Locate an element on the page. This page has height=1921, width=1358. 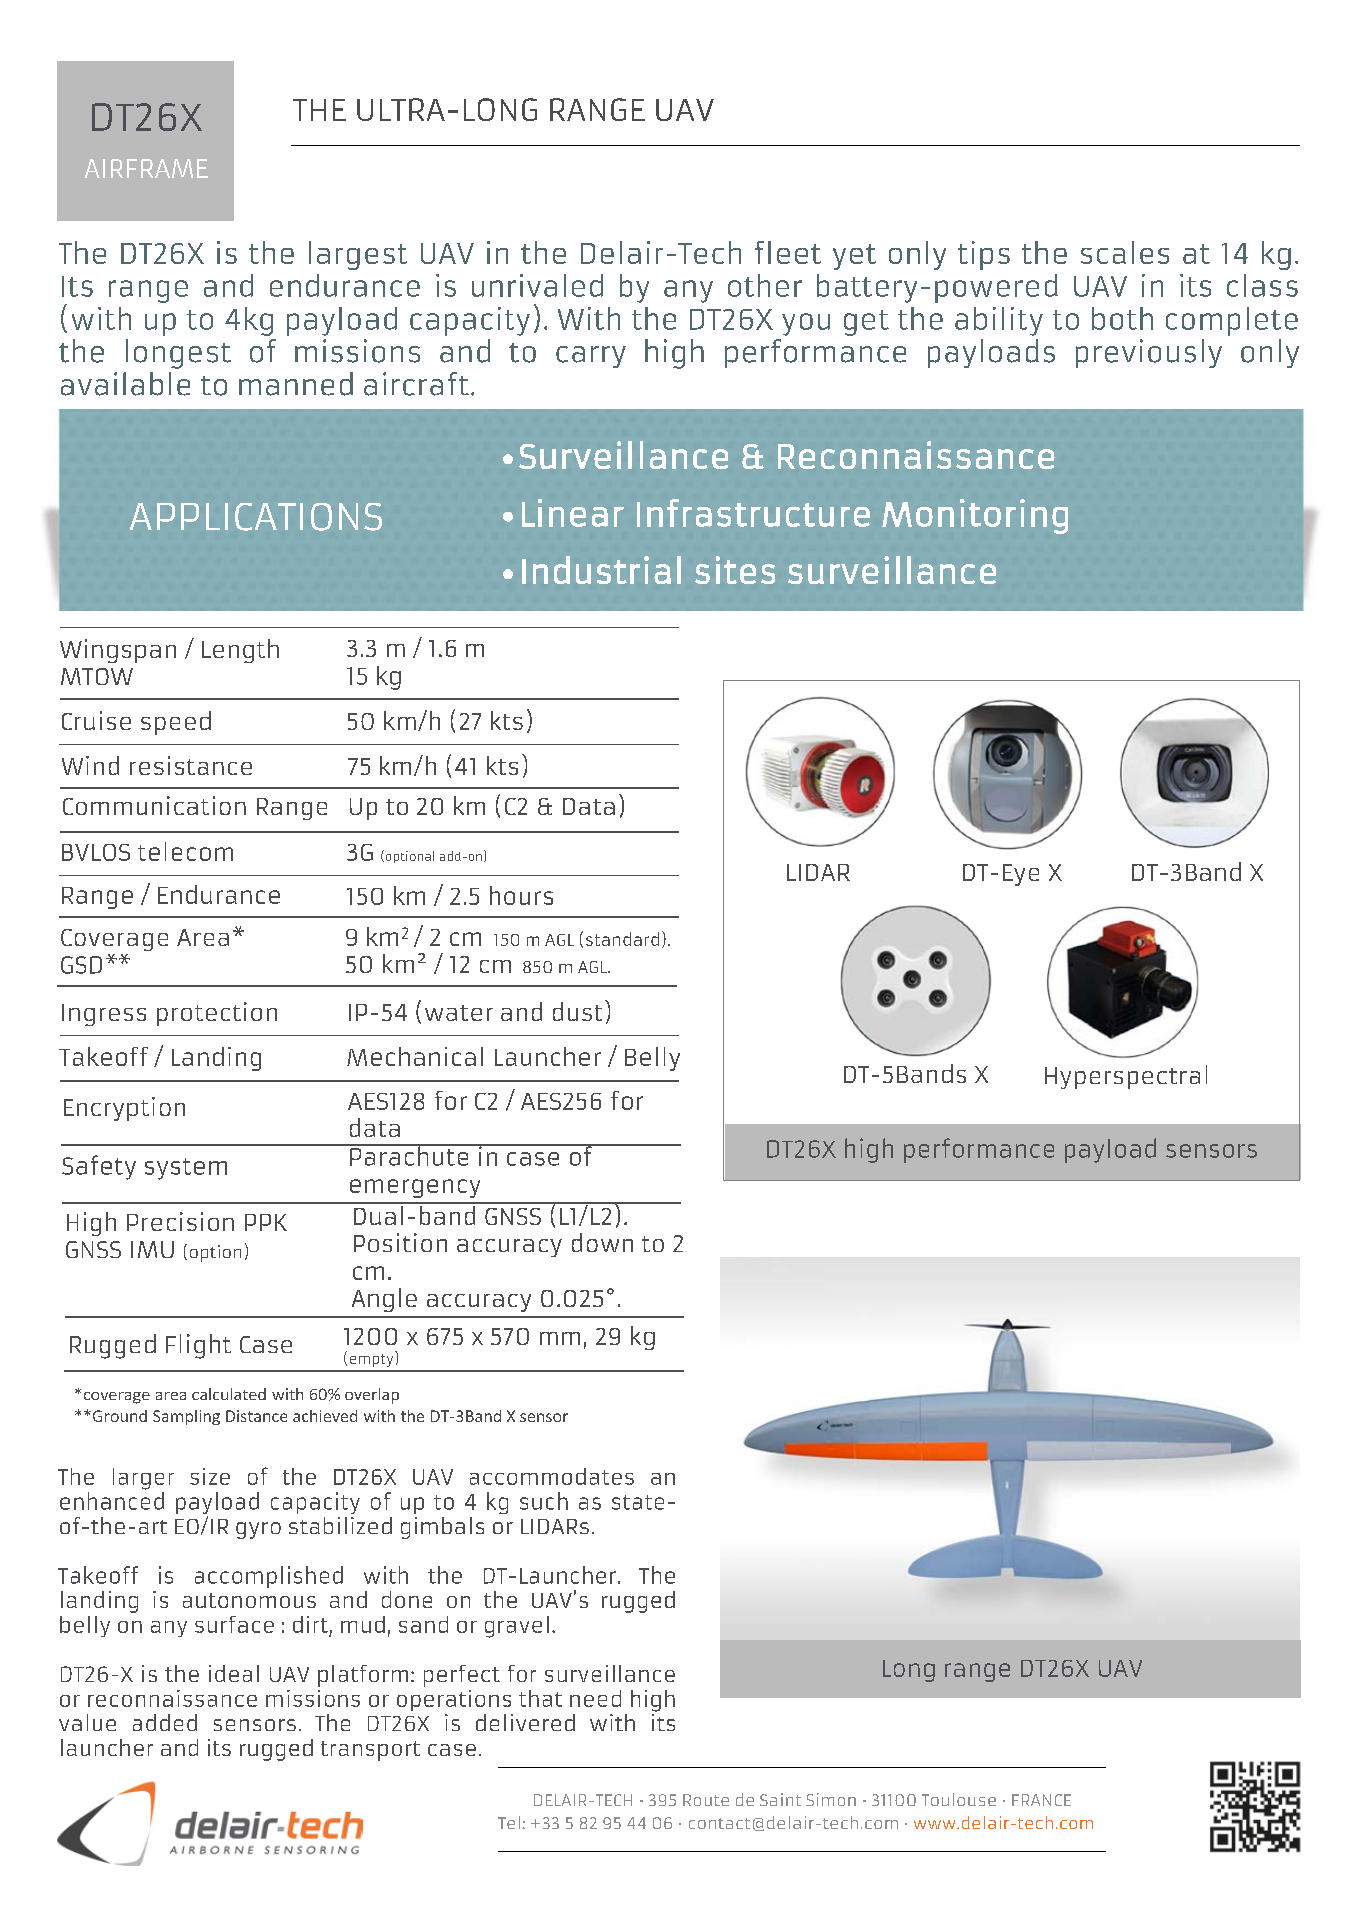
Hyperspectral is located at coordinates (1126, 1077).
